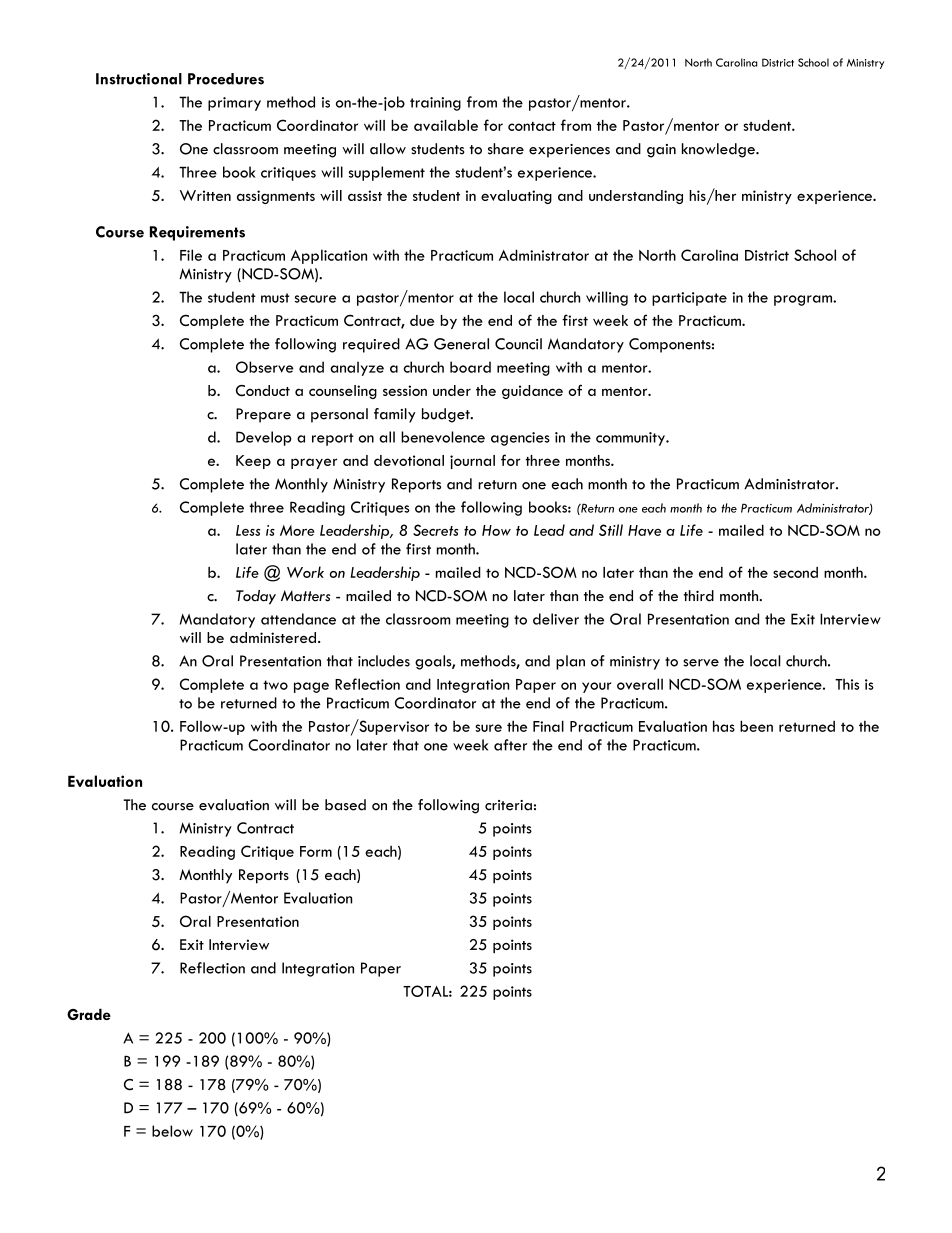 The image size is (952, 1233). What do you see at coordinates (470, 367) in the page?
I see `board` at bounding box center [470, 367].
